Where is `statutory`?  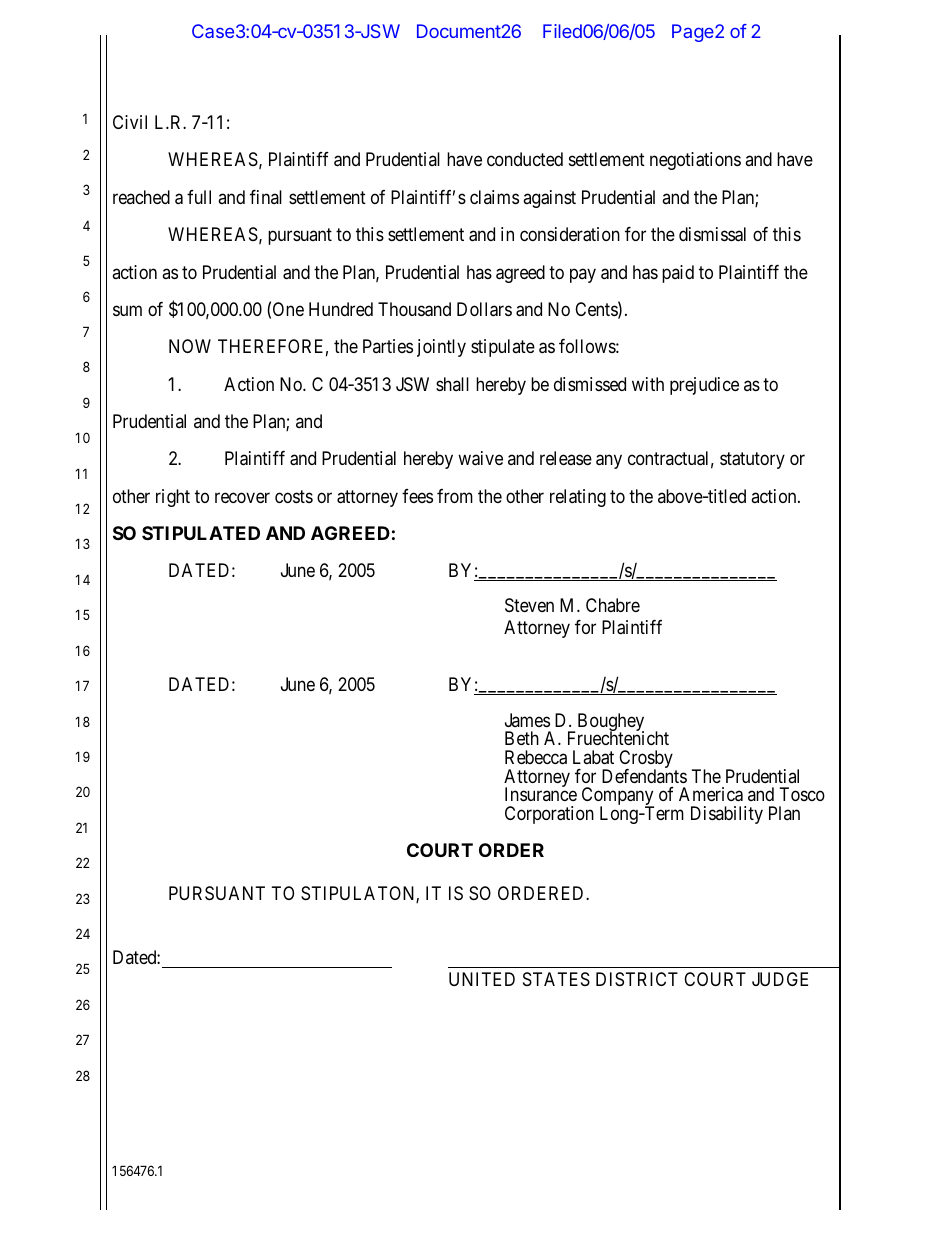
statutory is located at coordinates (752, 461).
